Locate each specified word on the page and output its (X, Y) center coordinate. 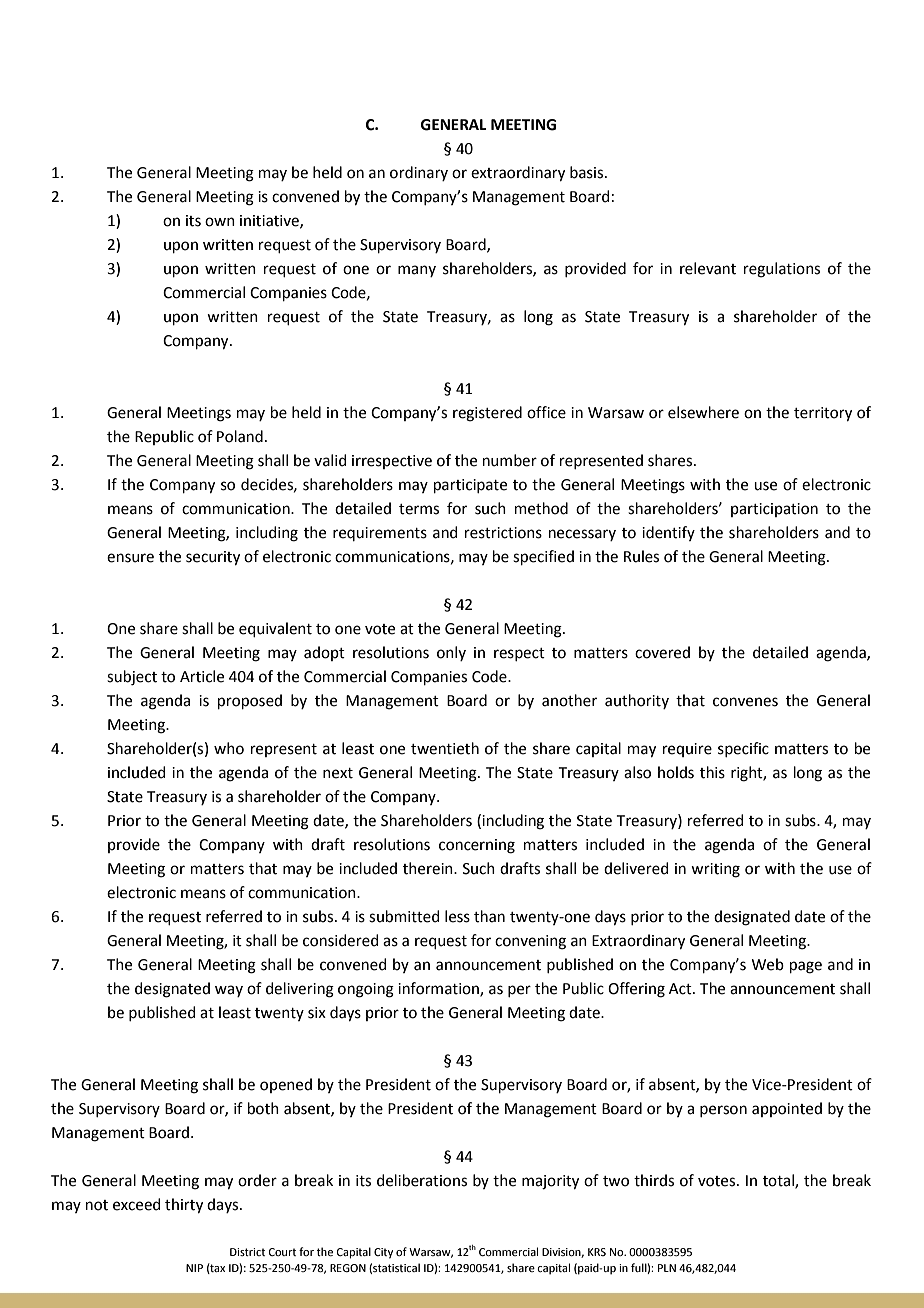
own (220, 222)
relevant (708, 268)
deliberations (422, 1180)
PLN (667, 1268)
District (247, 1252)
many (417, 271)
